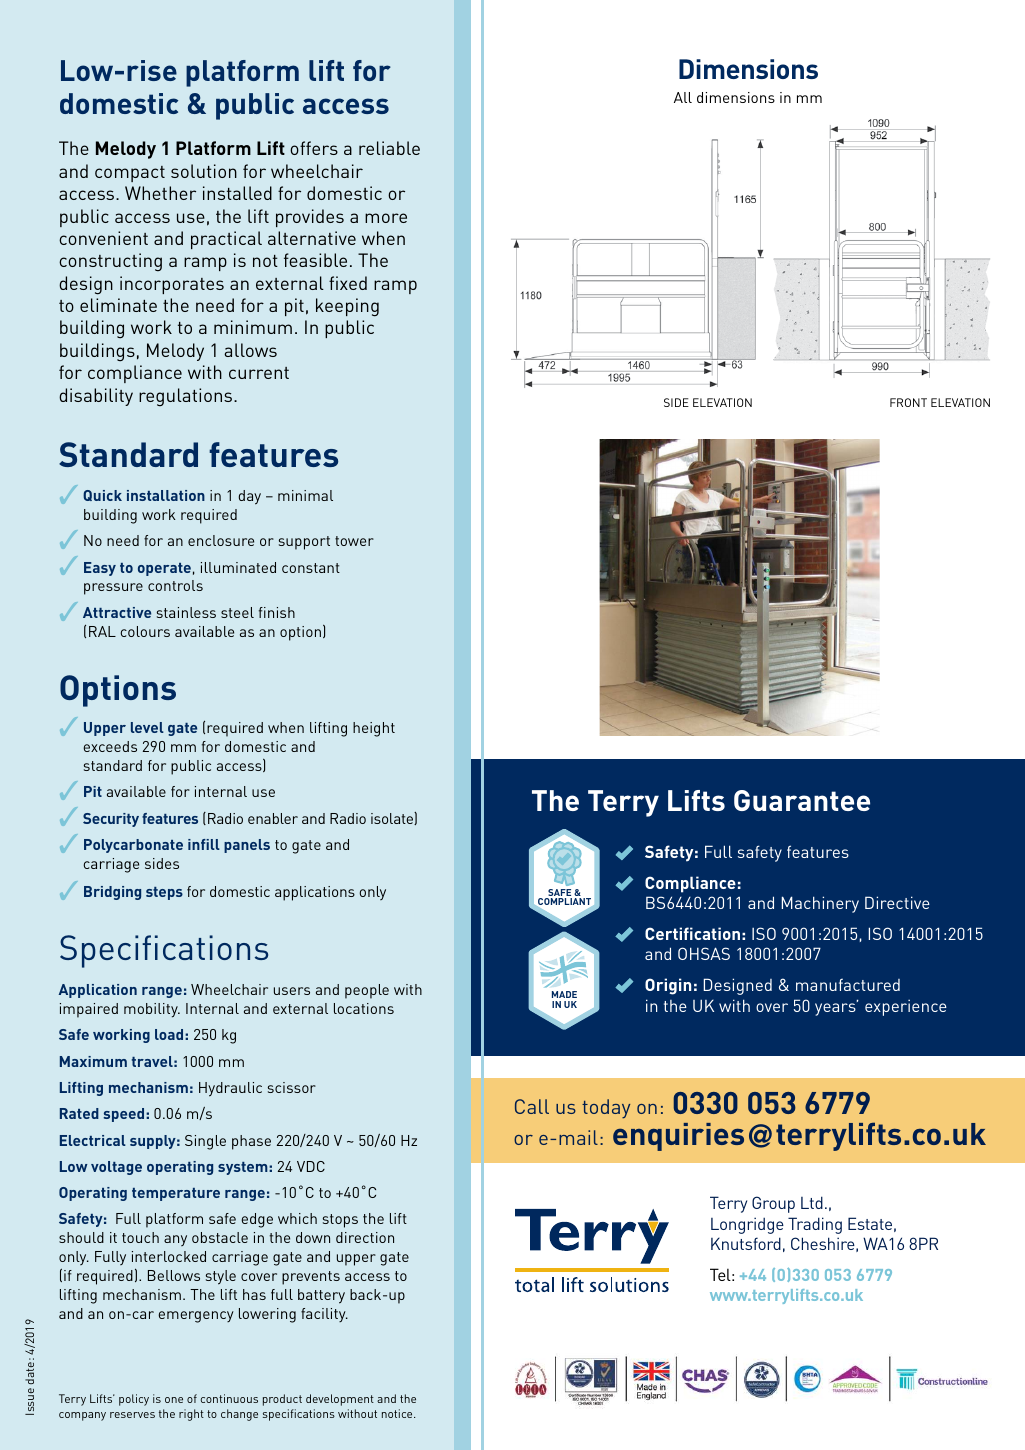 This document has height=1450, width=1025. What do you see at coordinates (160, 193) in the document?
I see `Whether` at bounding box center [160, 193].
